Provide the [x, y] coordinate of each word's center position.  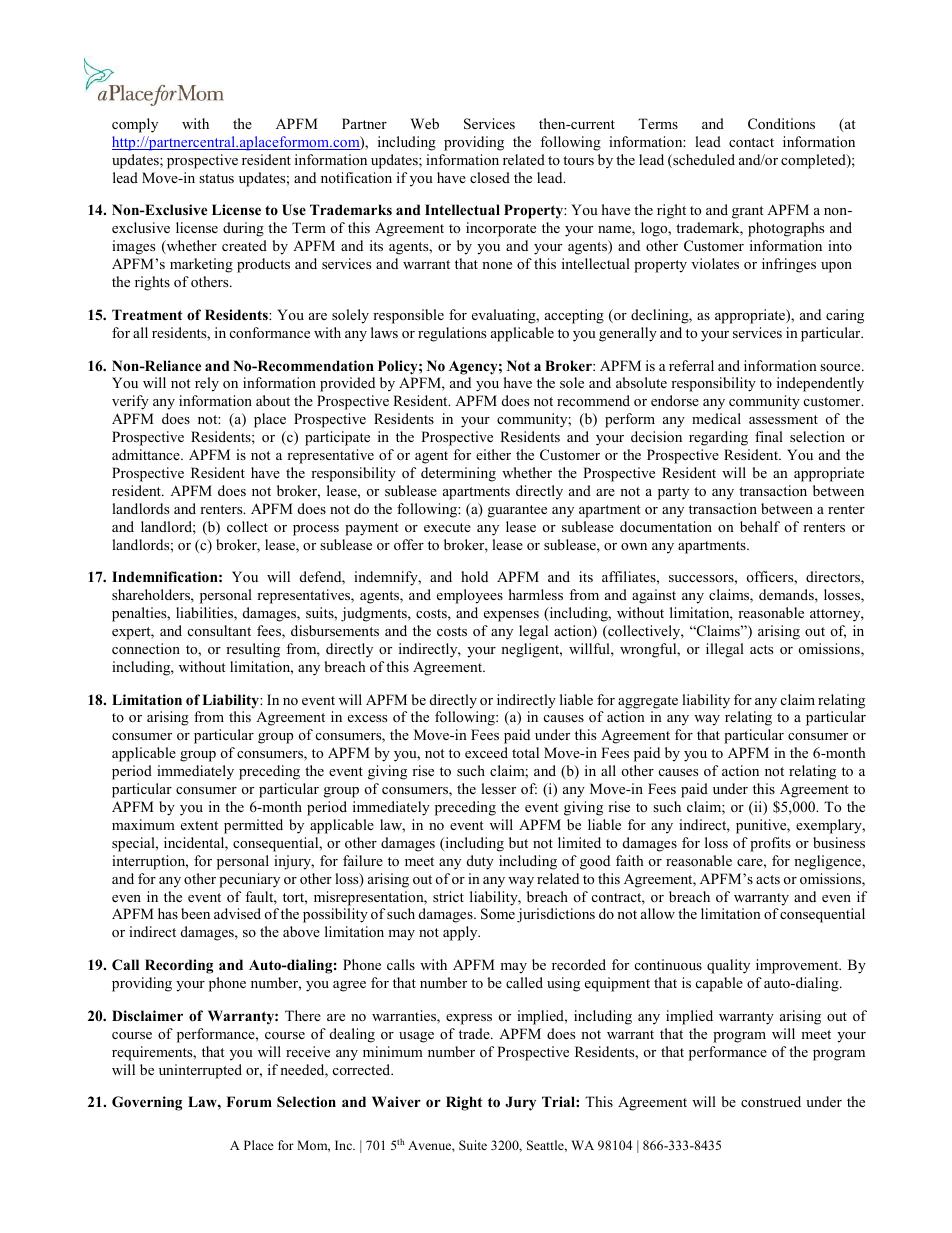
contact [751, 142]
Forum [249, 1102]
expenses [511, 616]
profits [770, 844]
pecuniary [249, 880]
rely [207, 384]
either [493, 454]
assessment [783, 419]
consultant [219, 630]
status [216, 178]
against [654, 596]
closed [490, 177]
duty [480, 862]
